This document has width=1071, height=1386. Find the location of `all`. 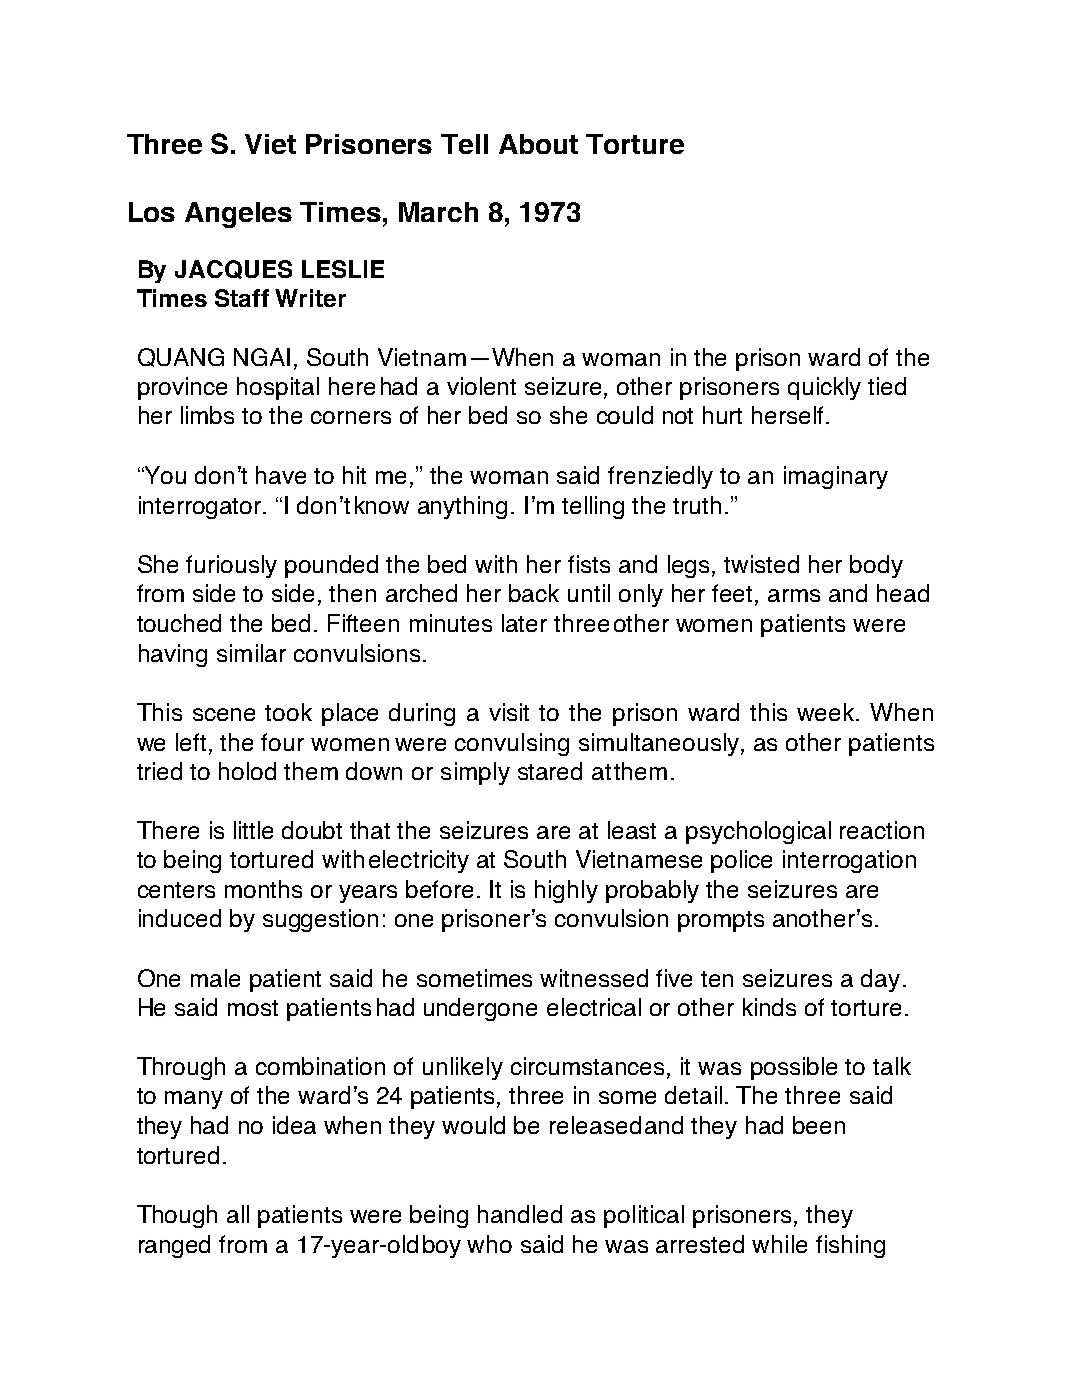

all is located at coordinates (238, 1214).
